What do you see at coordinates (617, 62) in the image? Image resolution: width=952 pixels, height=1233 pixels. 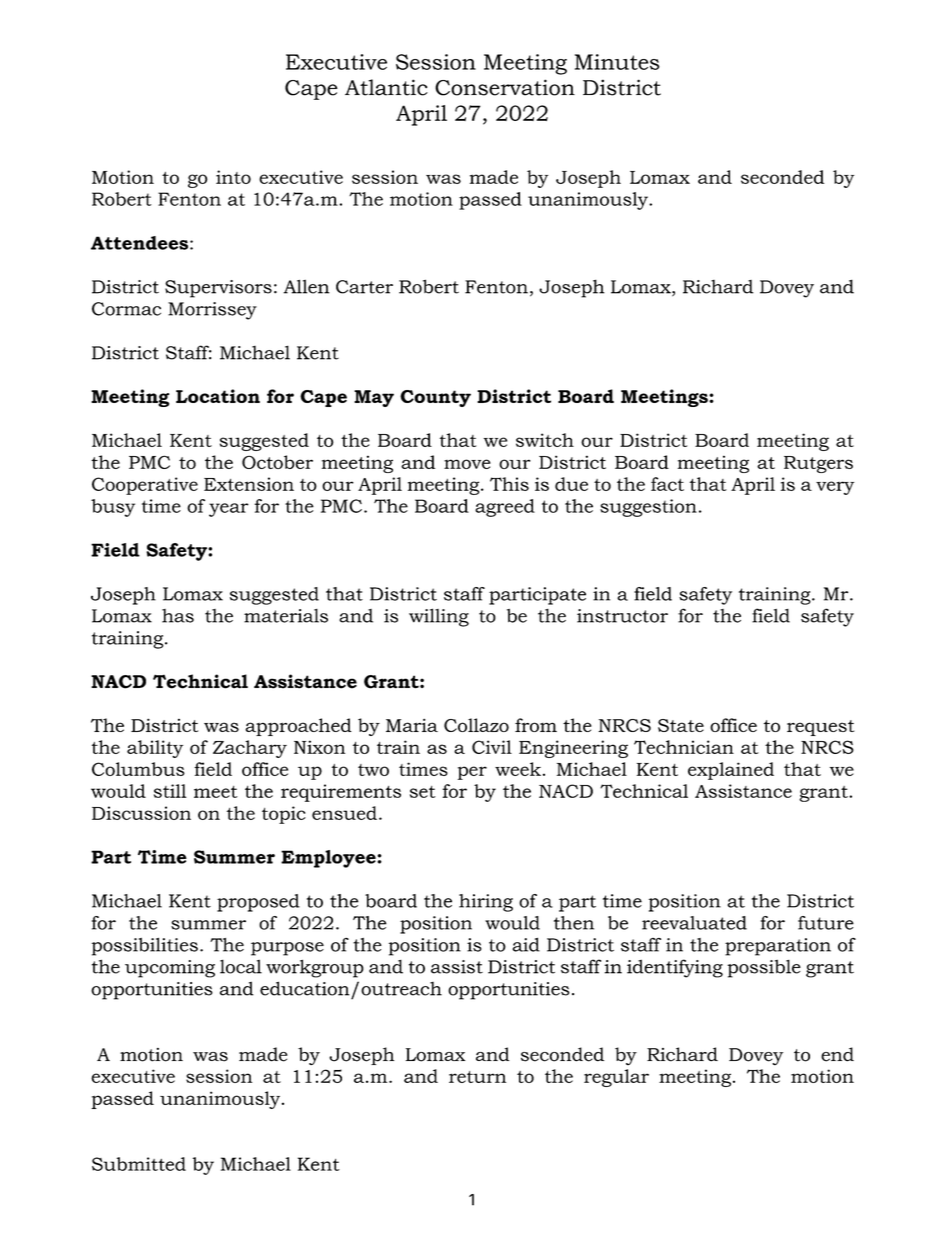 I see `Minutes` at bounding box center [617, 62].
